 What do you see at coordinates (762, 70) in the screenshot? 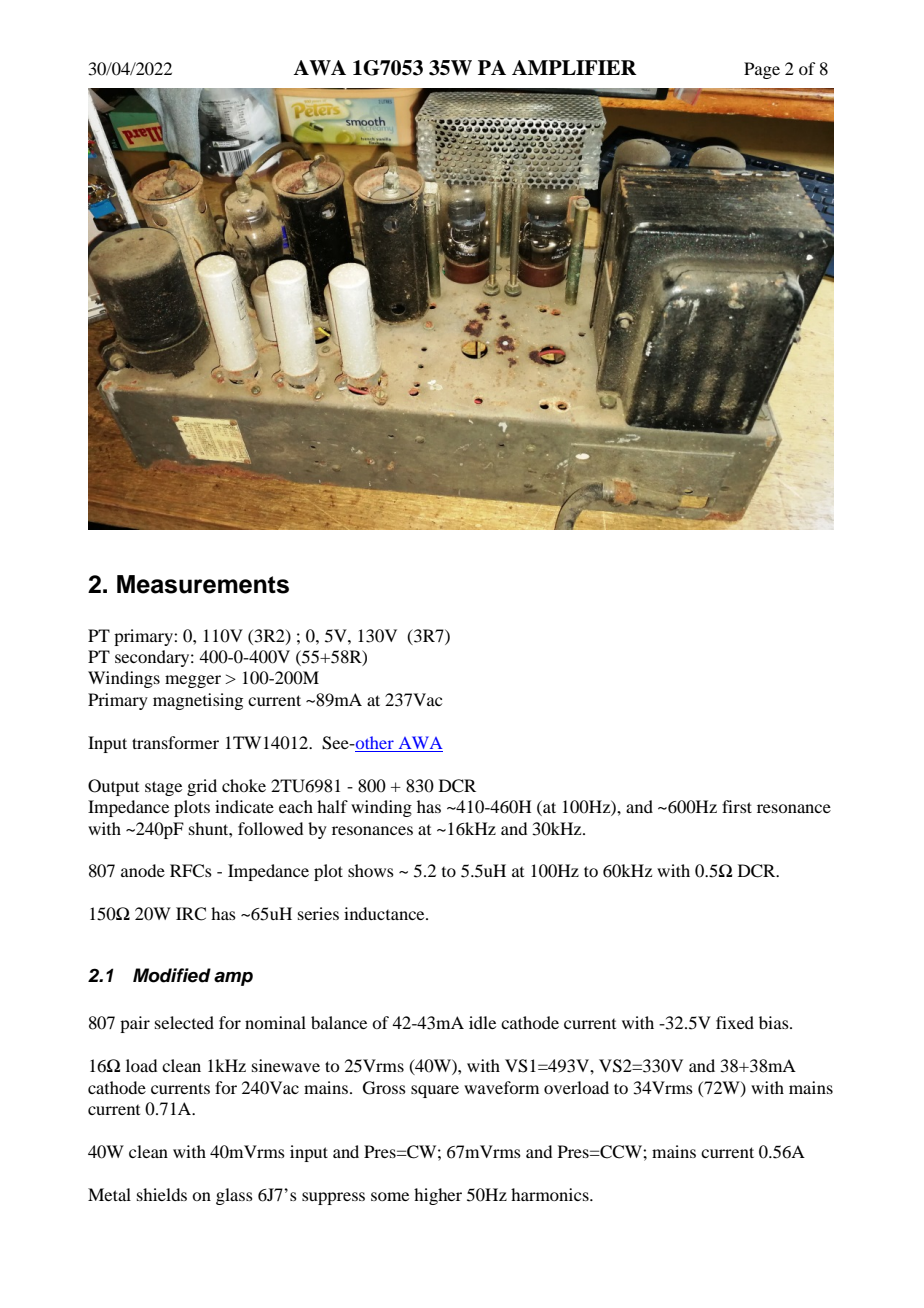
I see `Page` at bounding box center [762, 70].
